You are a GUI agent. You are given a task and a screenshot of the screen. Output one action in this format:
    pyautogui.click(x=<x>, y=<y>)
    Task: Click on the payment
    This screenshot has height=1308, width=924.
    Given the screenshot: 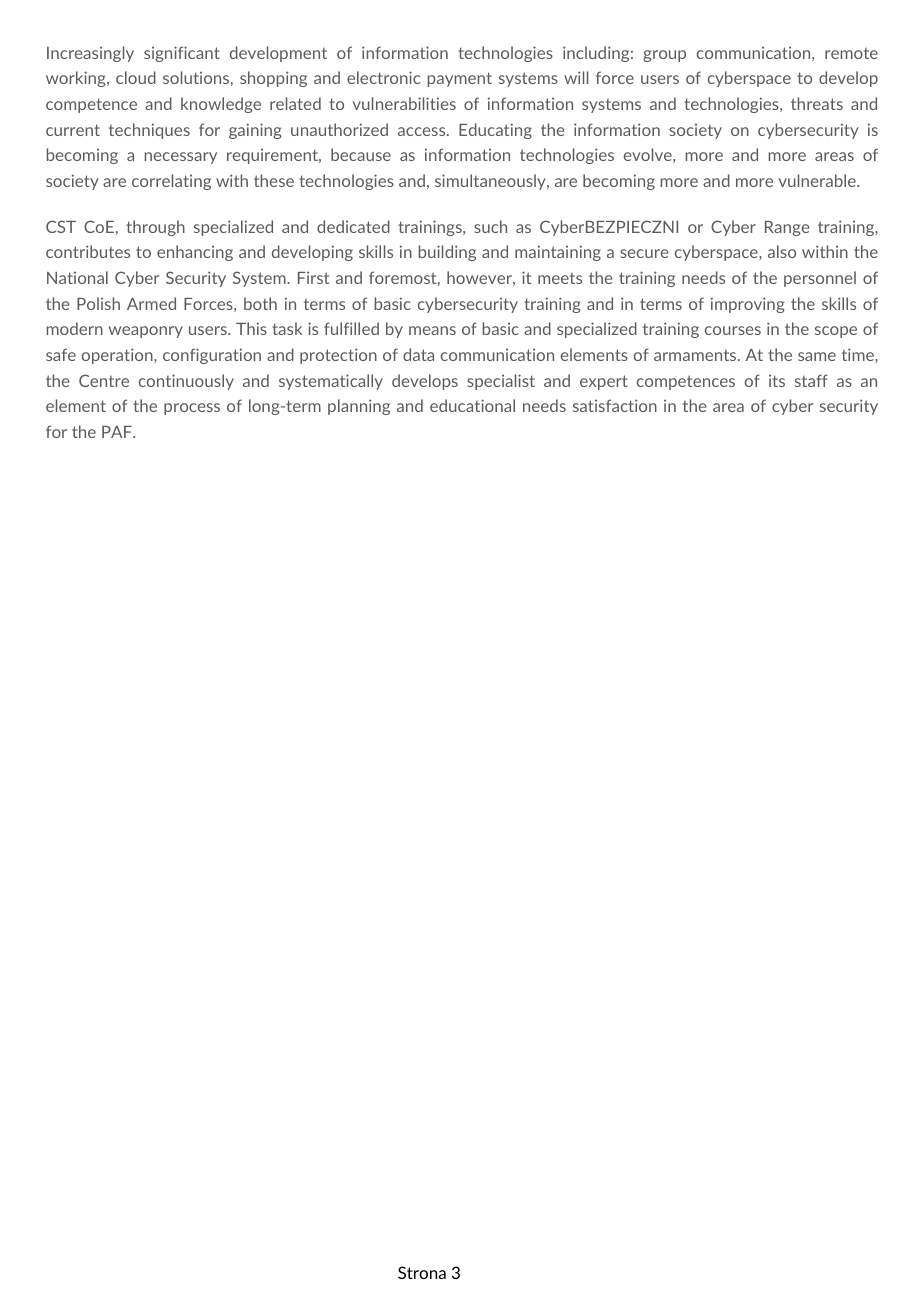 What is the action you would take?
    pyautogui.click(x=459, y=79)
